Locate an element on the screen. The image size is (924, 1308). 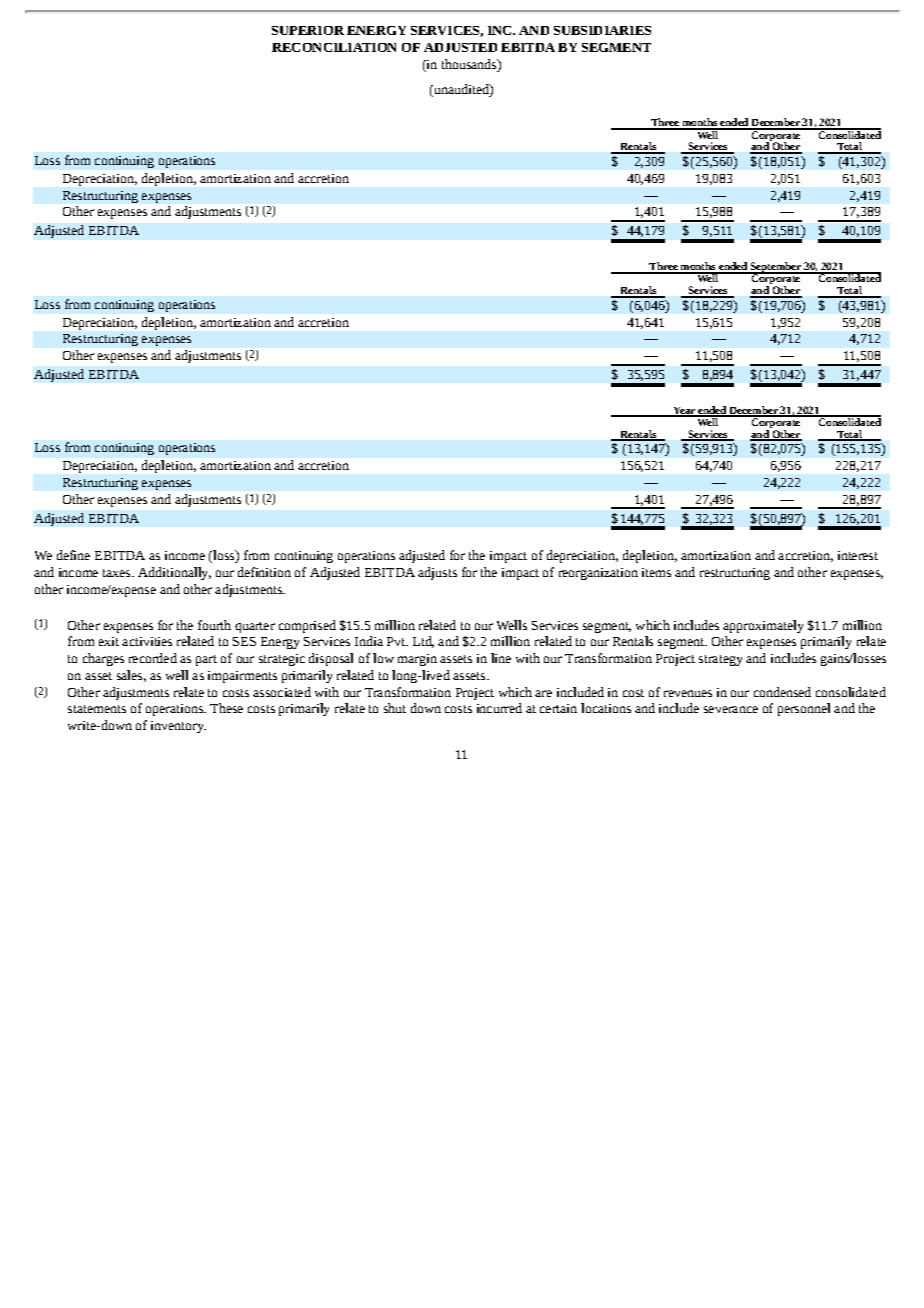
Additionally is located at coordinates (174, 573).
